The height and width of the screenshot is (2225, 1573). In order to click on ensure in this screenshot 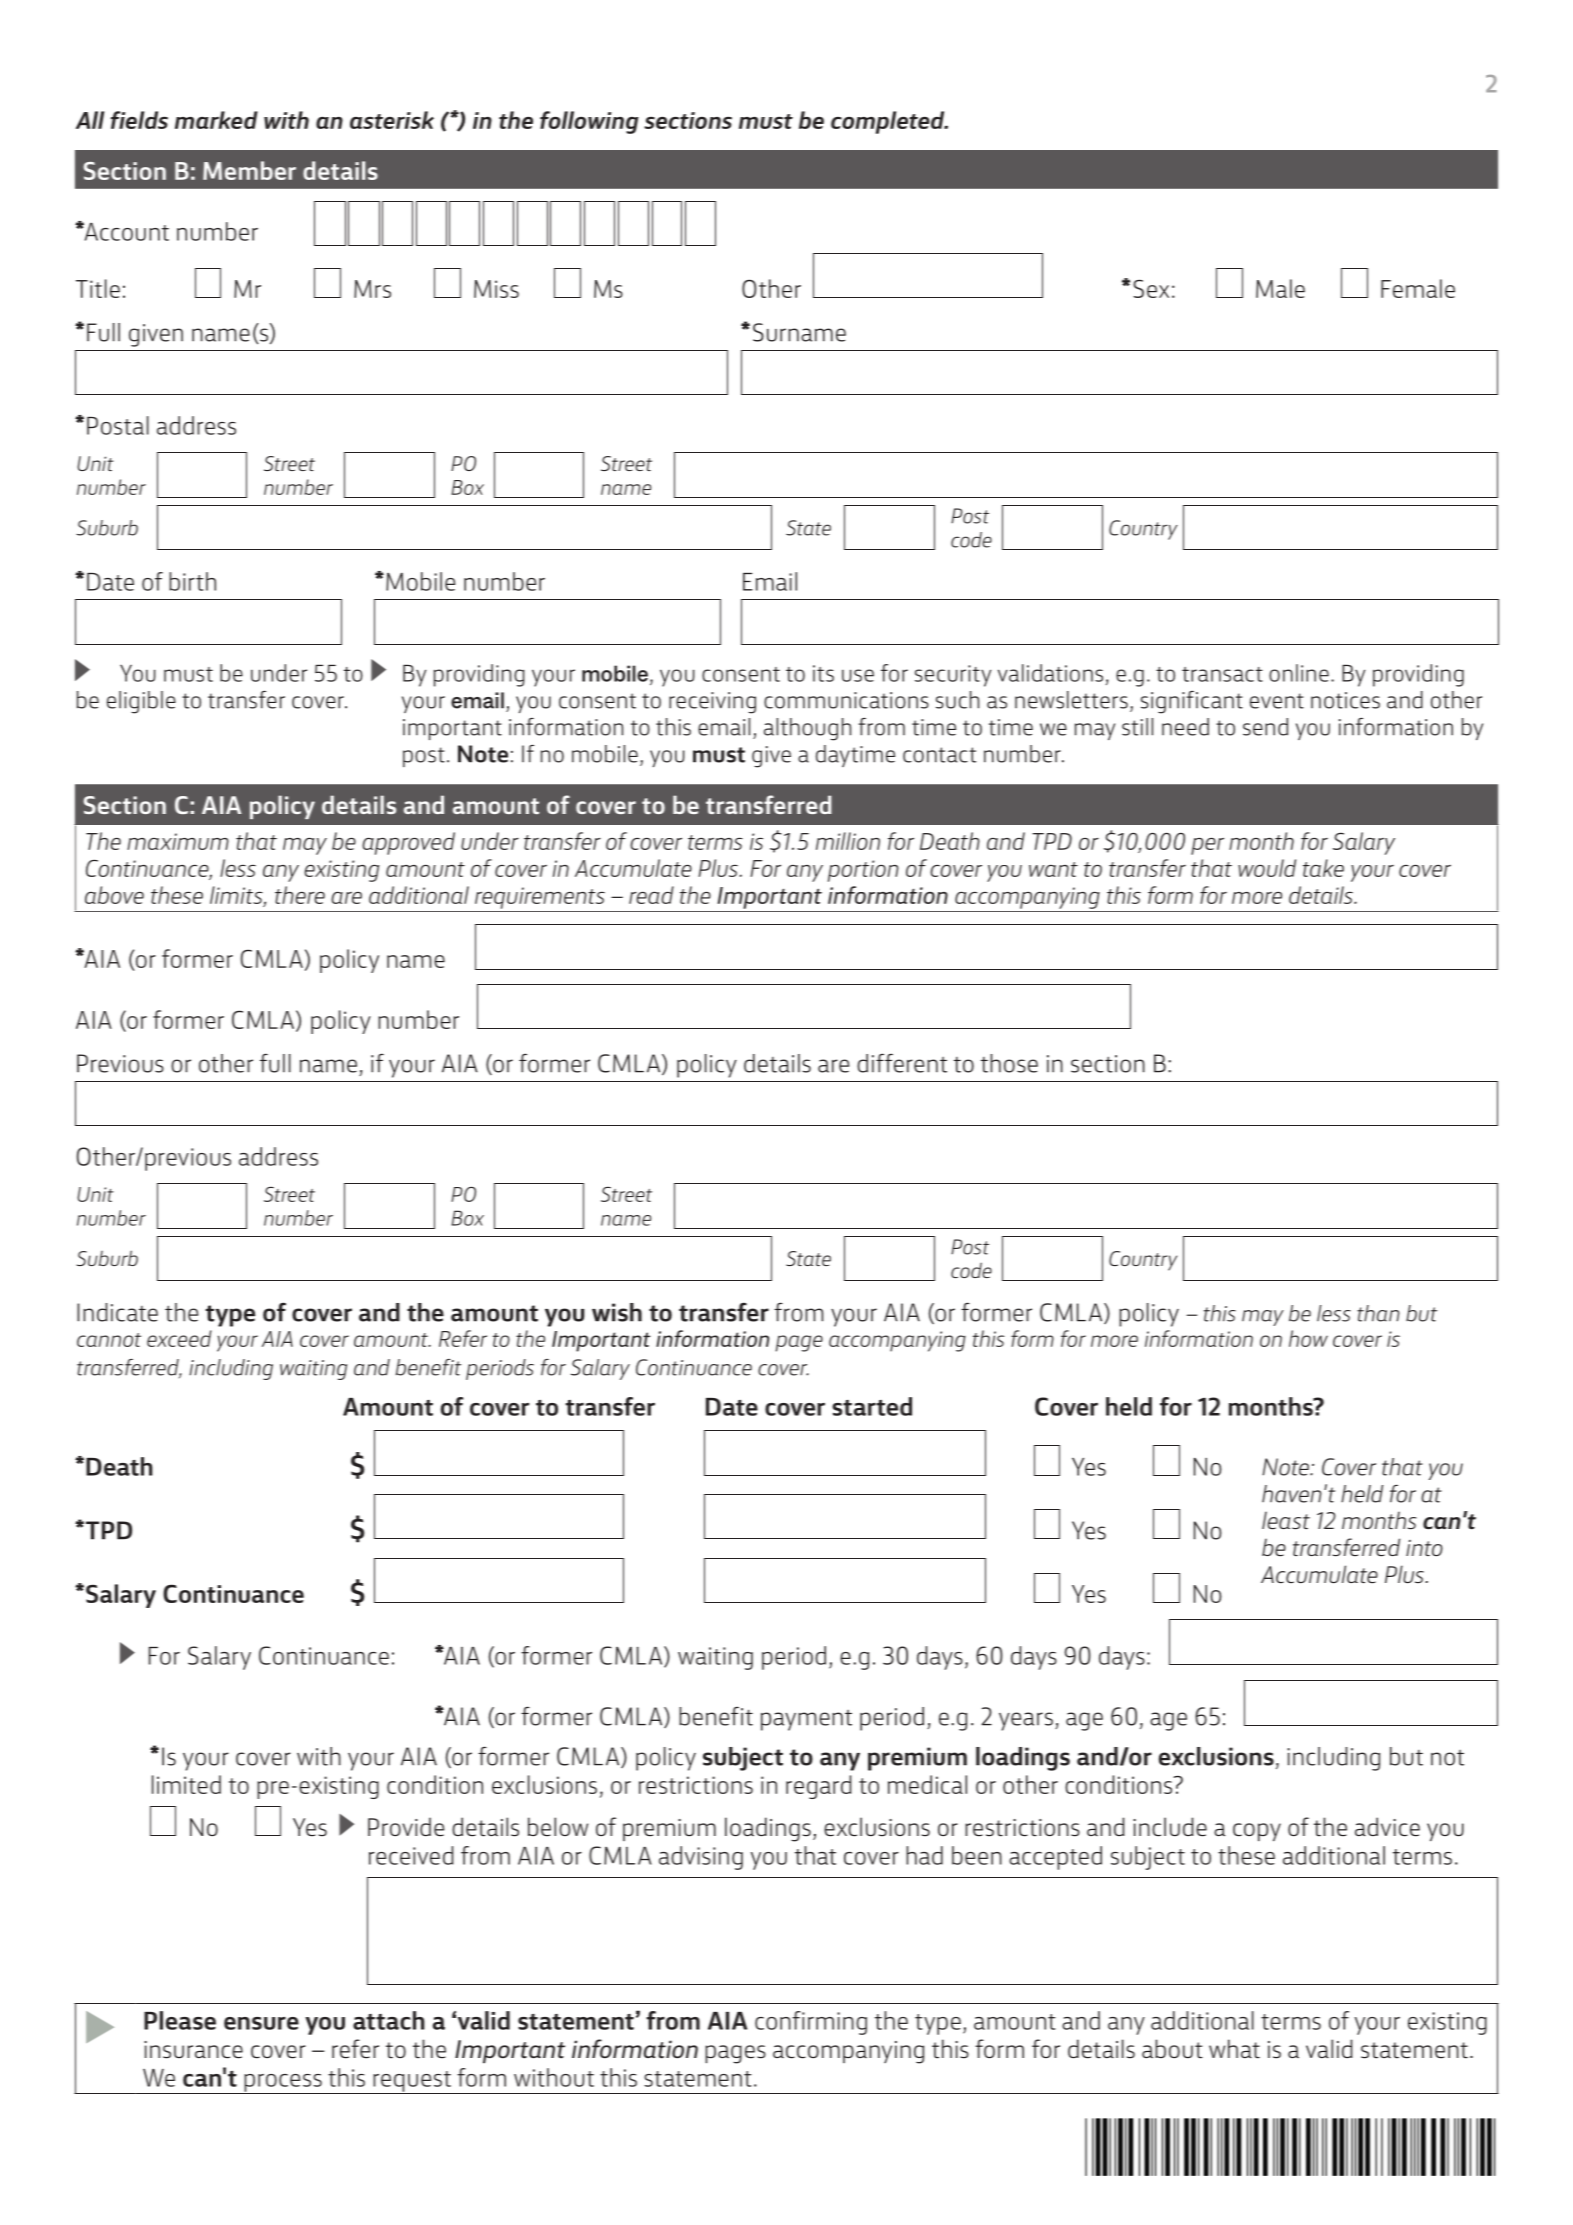, I will do `click(261, 2023)`.
